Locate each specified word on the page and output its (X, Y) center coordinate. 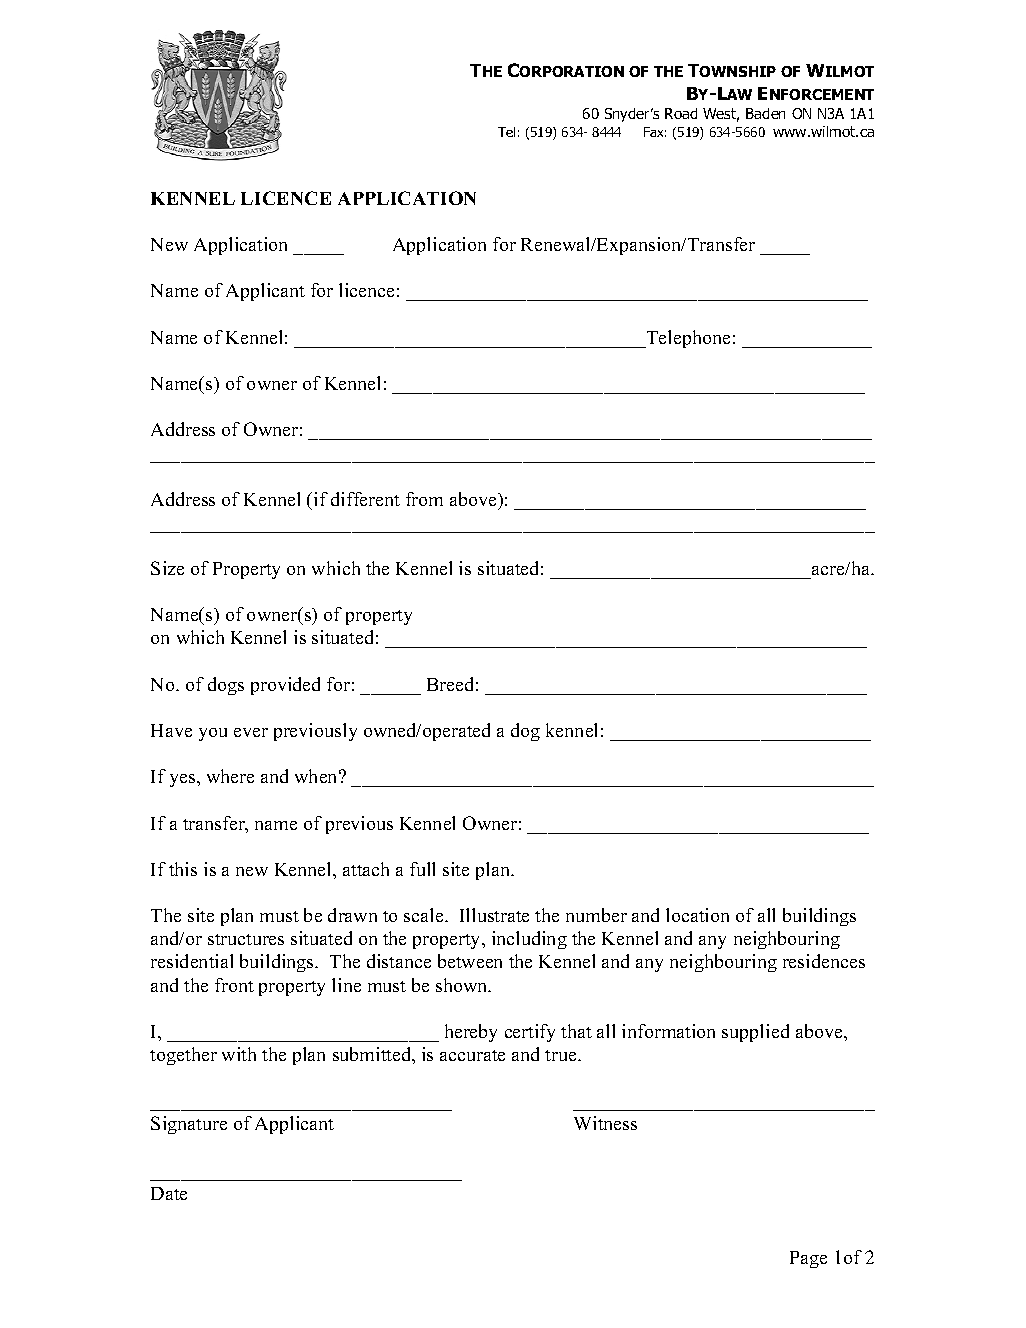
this (183, 869)
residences (824, 961)
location (697, 915)
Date (169, 1193)
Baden (765, 113)
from (424, 499)
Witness (605, 1123)
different (365, 499)
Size (167, 568)
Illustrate (494, 915)
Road (681, 113)
